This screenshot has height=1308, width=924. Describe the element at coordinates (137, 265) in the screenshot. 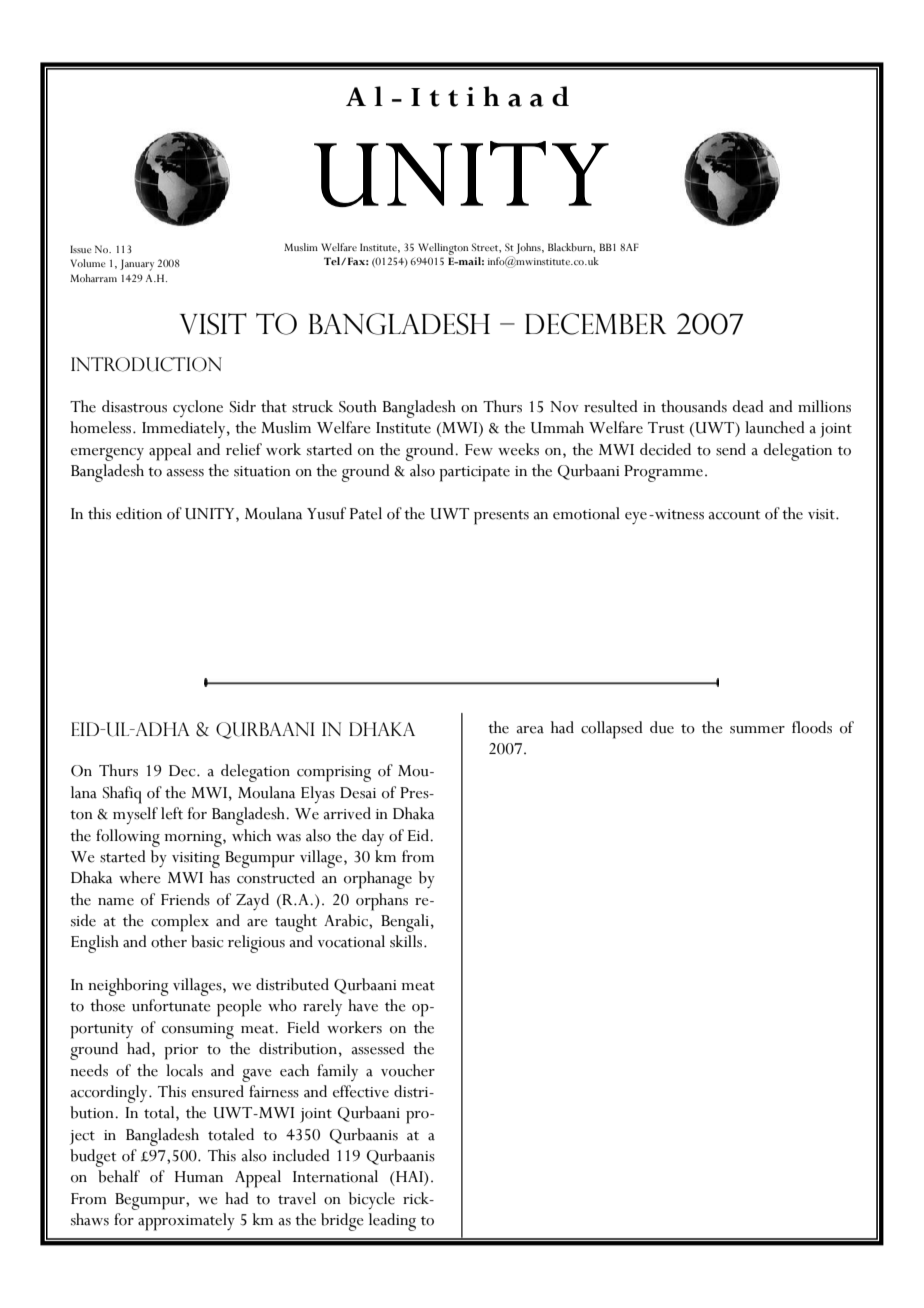

I see `January` at that location.
